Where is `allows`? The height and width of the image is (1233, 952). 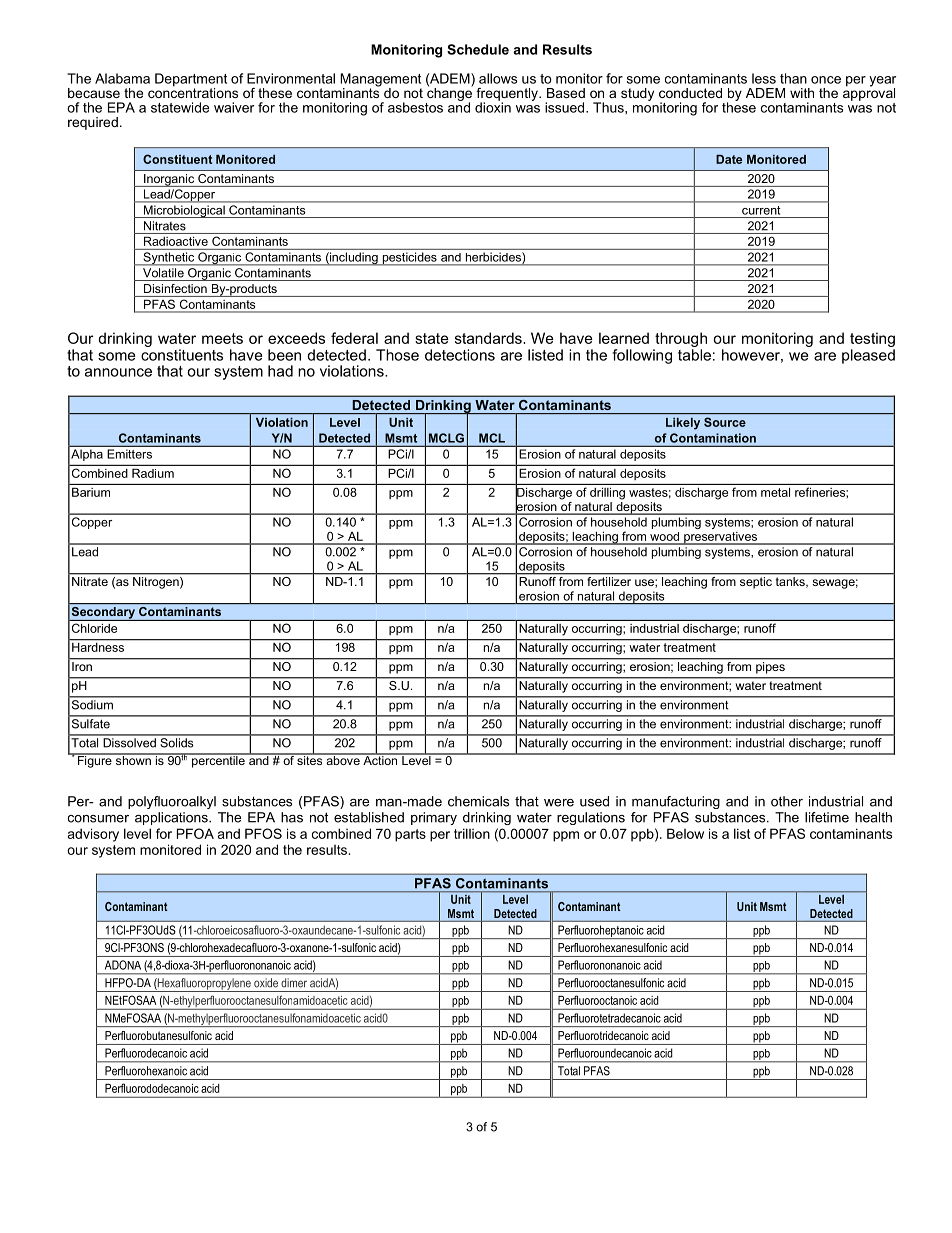 allows is located at coordinates (498, 78).
